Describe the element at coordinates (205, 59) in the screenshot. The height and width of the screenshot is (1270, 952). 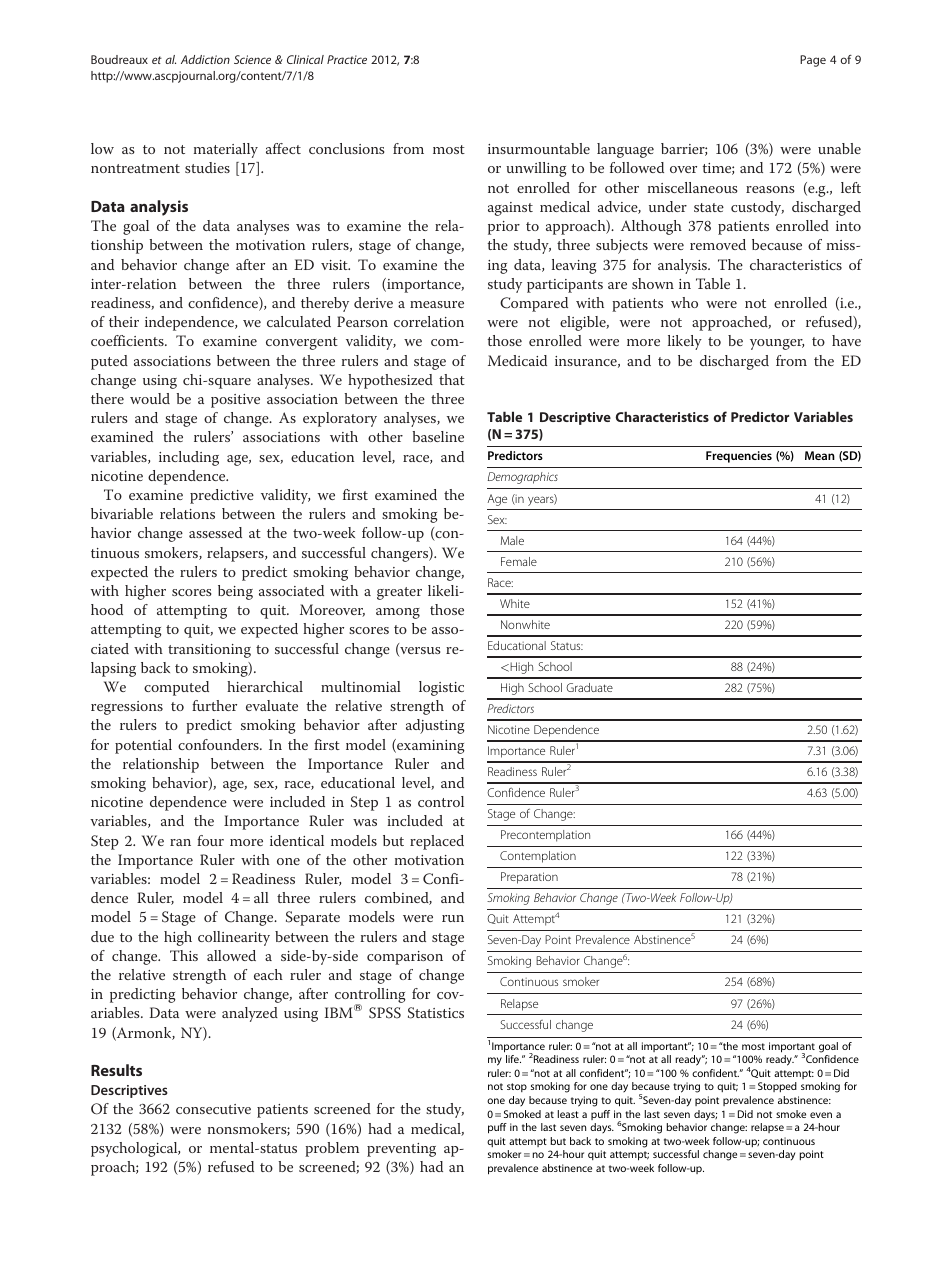
I see `Addiction` at that location.
